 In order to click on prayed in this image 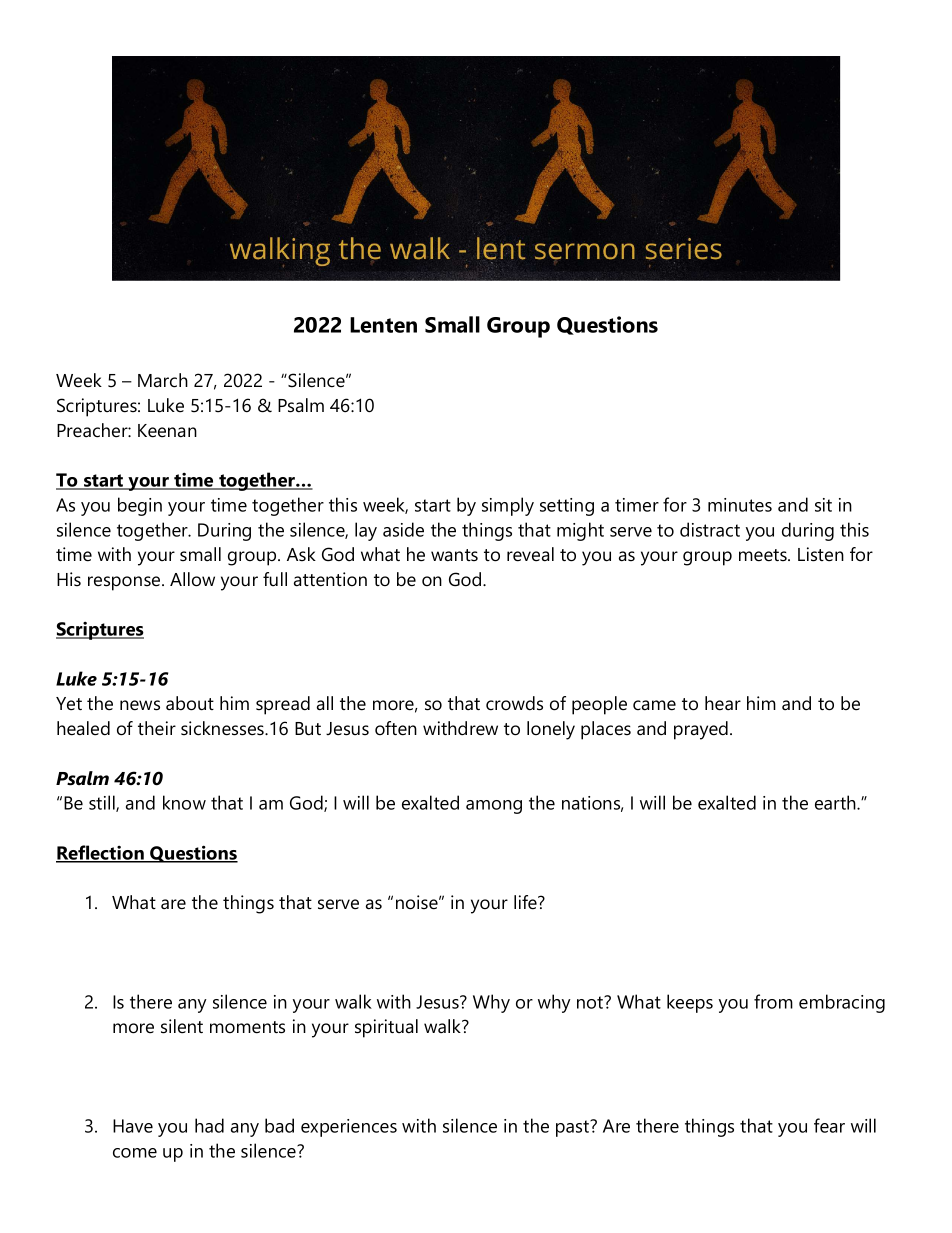, I will do `click(701, 730)`.
